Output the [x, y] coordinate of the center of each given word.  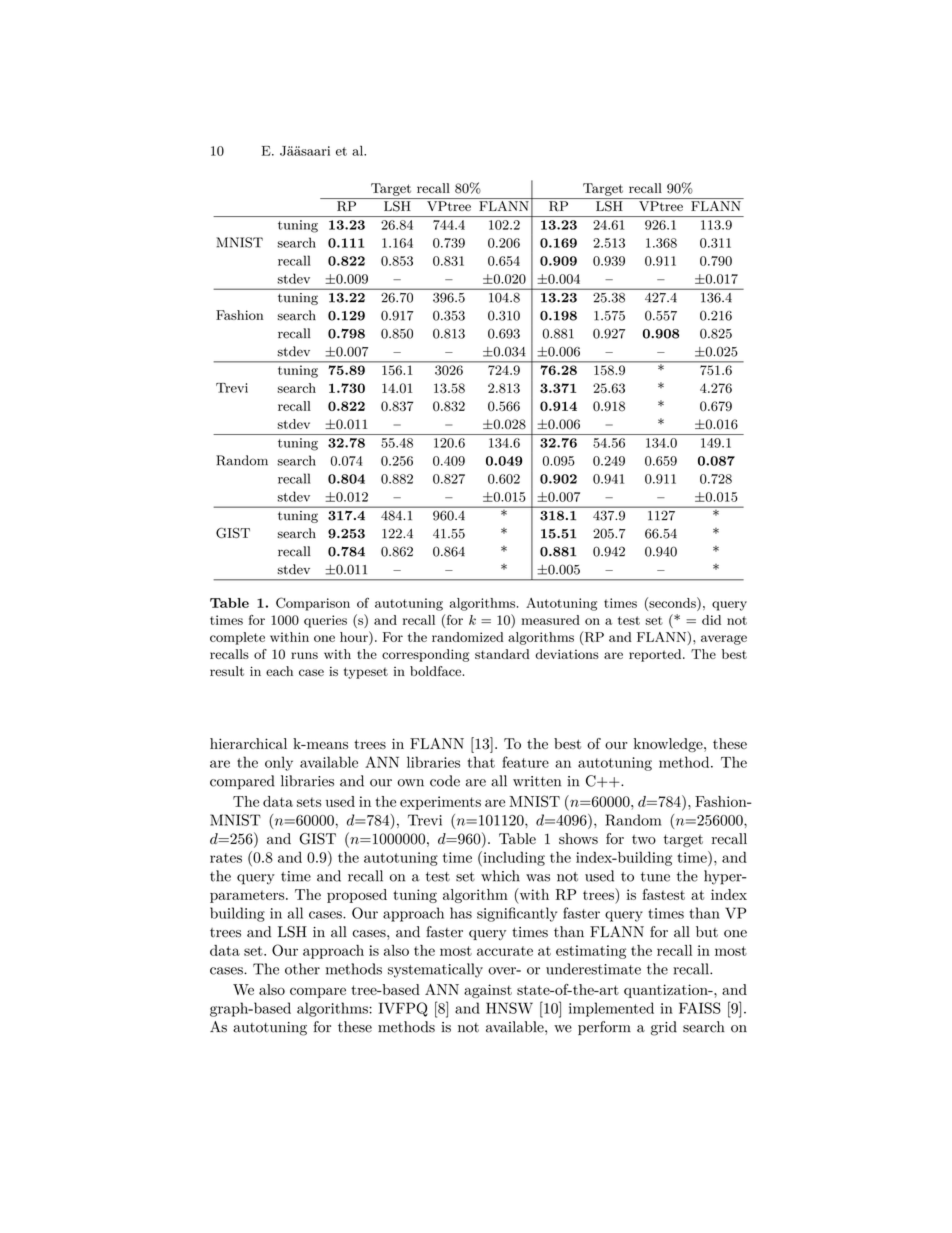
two [644, 839]
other [302, 969]
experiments [440, 803]
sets [309, 802]
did [711, 620]
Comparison [313, 604]
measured [551, 620]
